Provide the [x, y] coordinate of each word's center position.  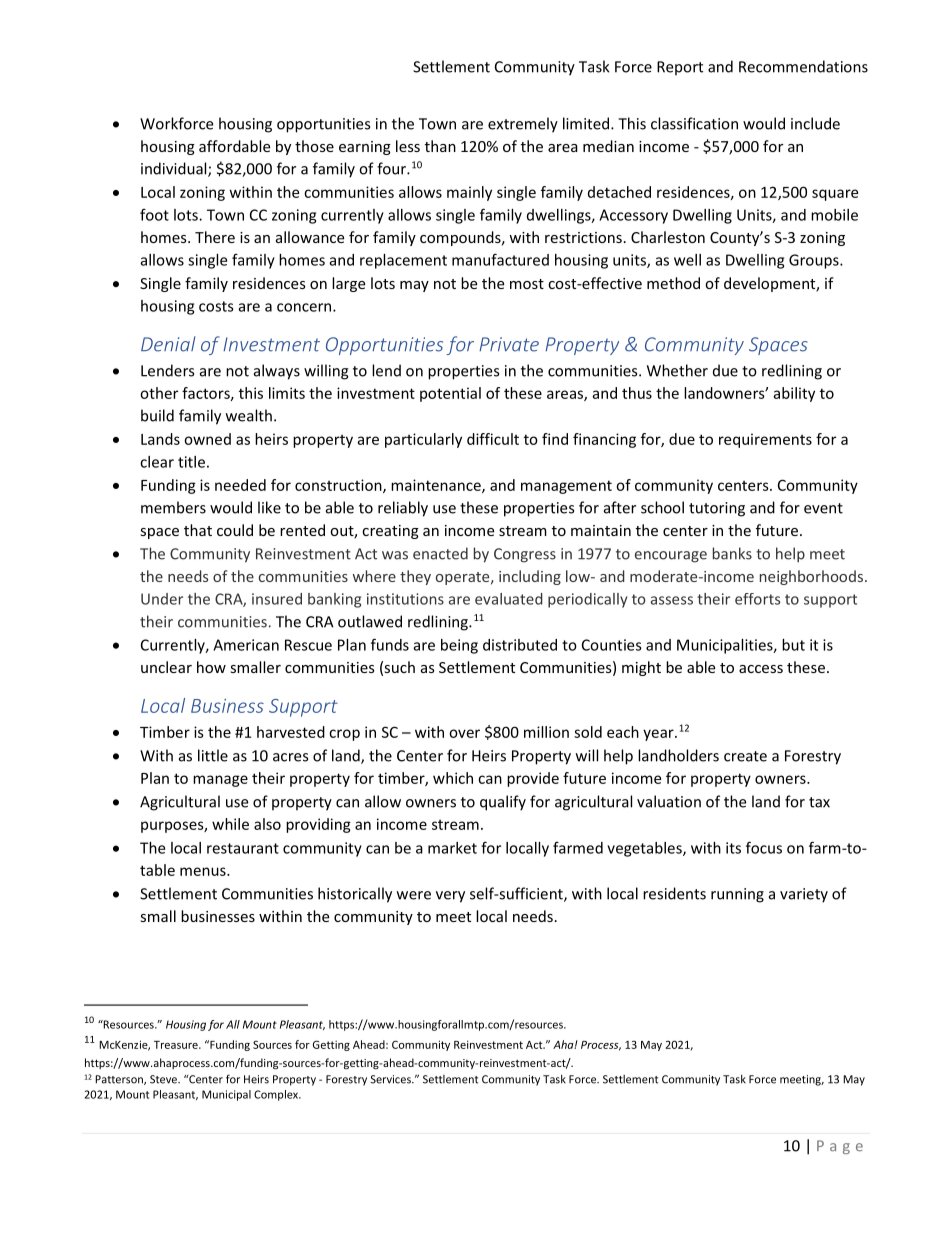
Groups [815, 261]
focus [764, 847]
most [527, 284]
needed [240, 485]
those [314, 146]
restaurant [243, 848]
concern [305, 307]
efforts [757, 599]
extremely [523, 125]
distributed [520, 645]
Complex [277, 1095]
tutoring [717, 509]
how [211, 667]
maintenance [437, 486]
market [452, 848]
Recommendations [803, 66]
